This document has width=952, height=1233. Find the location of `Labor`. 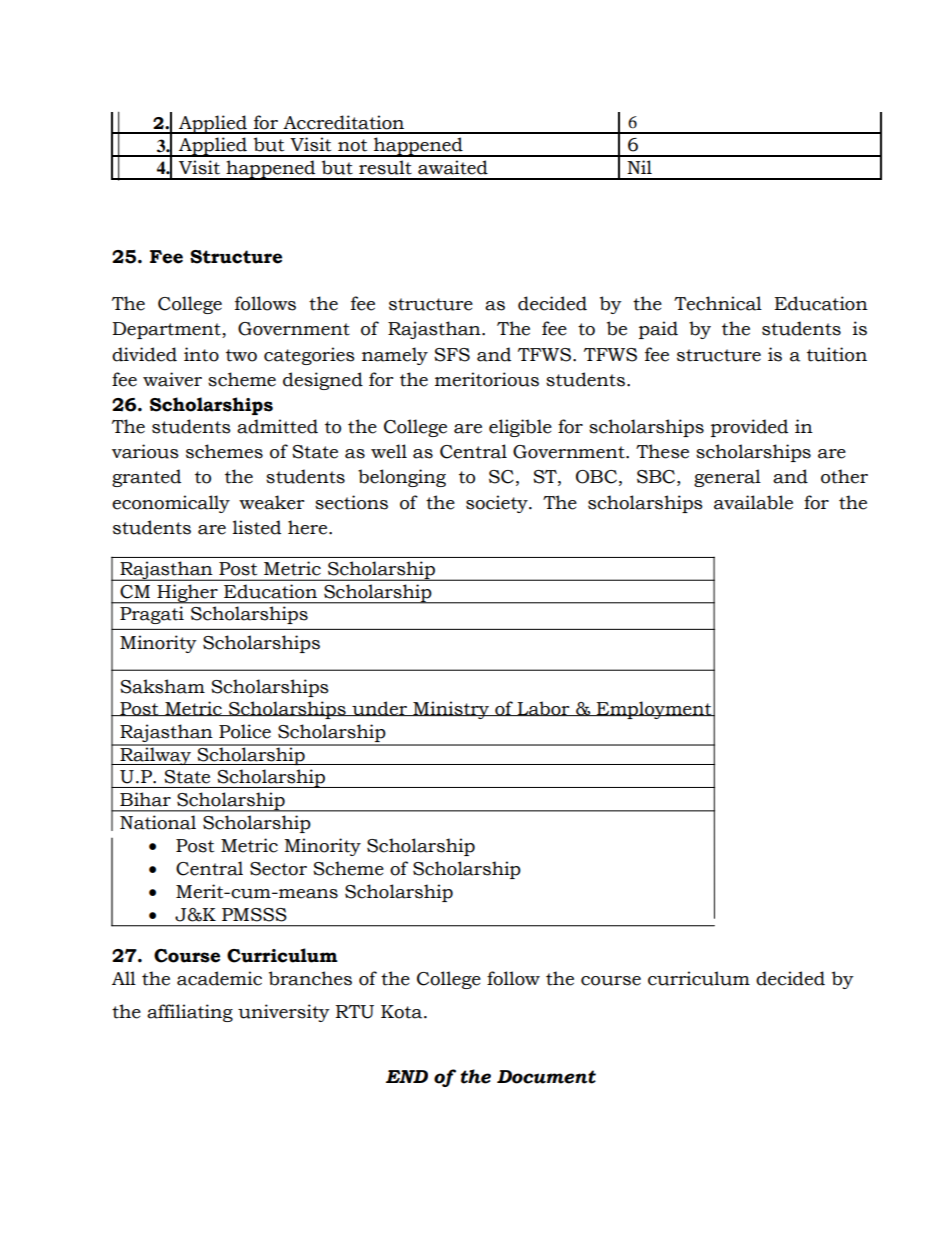

Labor is located at coordinates (544, 708).
